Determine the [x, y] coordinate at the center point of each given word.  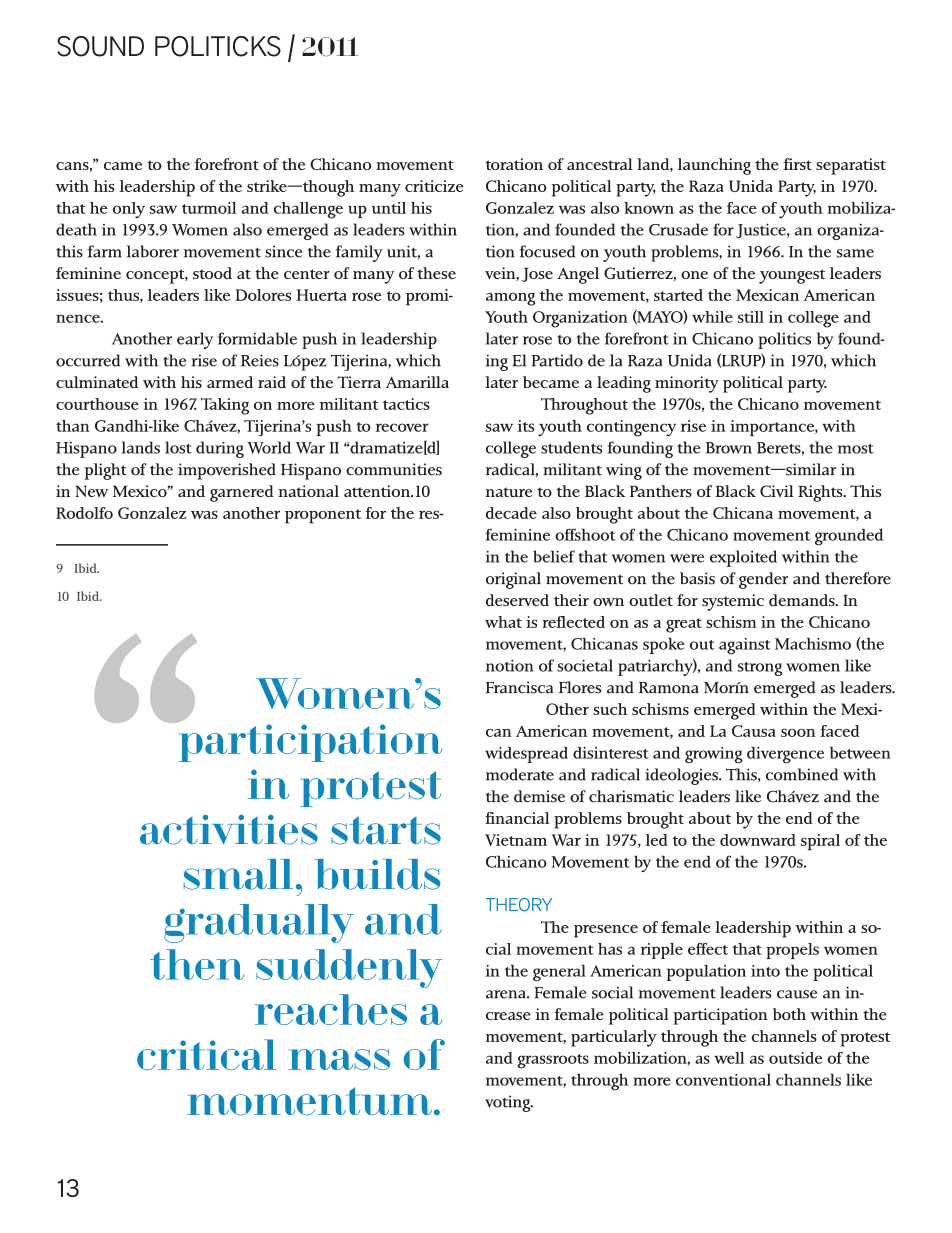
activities [229, 830]
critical [207, 1054]
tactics [406, 404]
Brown [729, 448]
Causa [754, 731]
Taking [225, 406]
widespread [526, 755]
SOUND [100, 46]
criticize [434, 186]
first [797, 164]
